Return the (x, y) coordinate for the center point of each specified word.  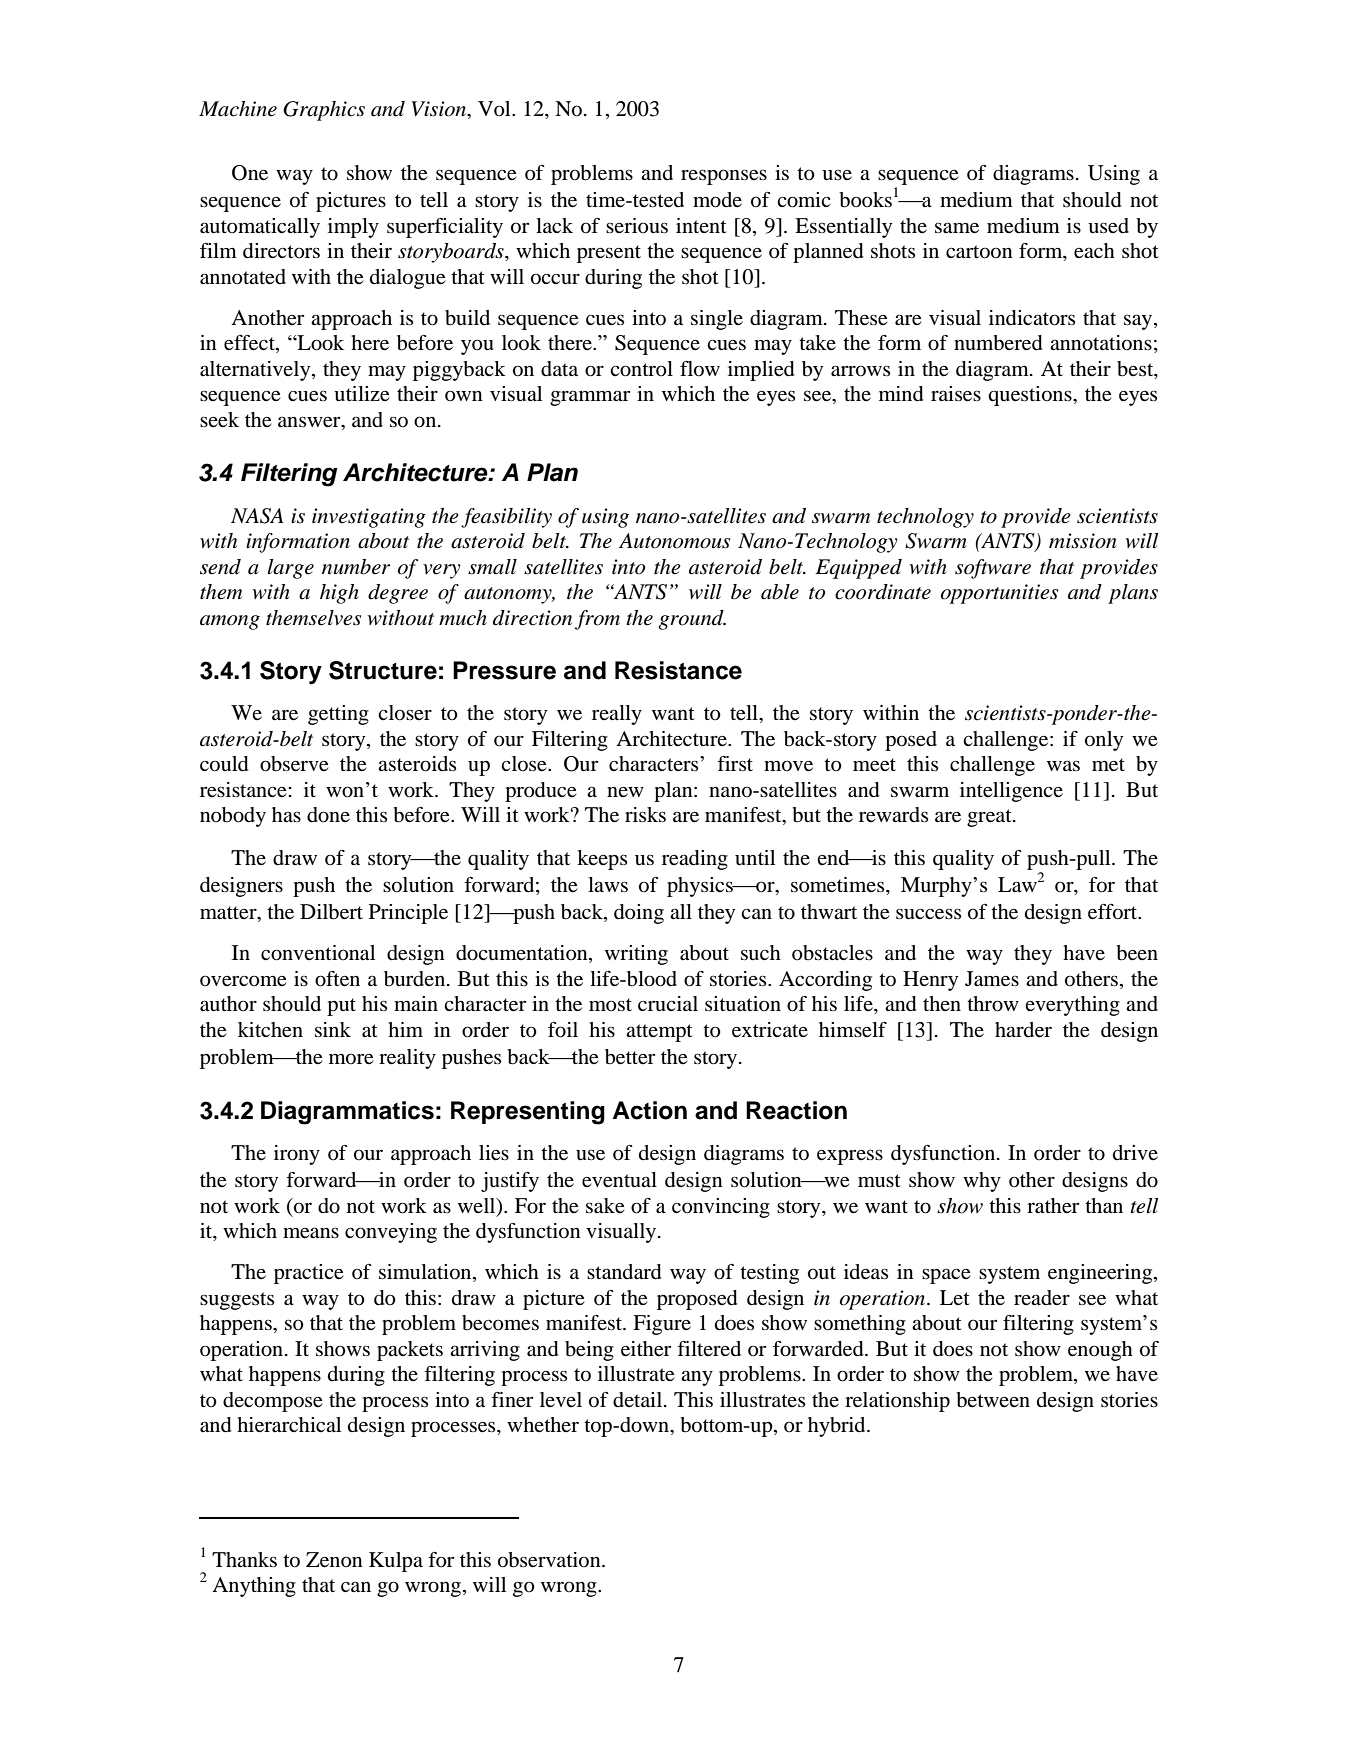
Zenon (334, 1560)
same (957, 228)
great (990, 818)
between (993, 1400)
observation (550, 1560)
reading (695, 860)
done (328, 815)
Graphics (324, 111)
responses (724, 177)
